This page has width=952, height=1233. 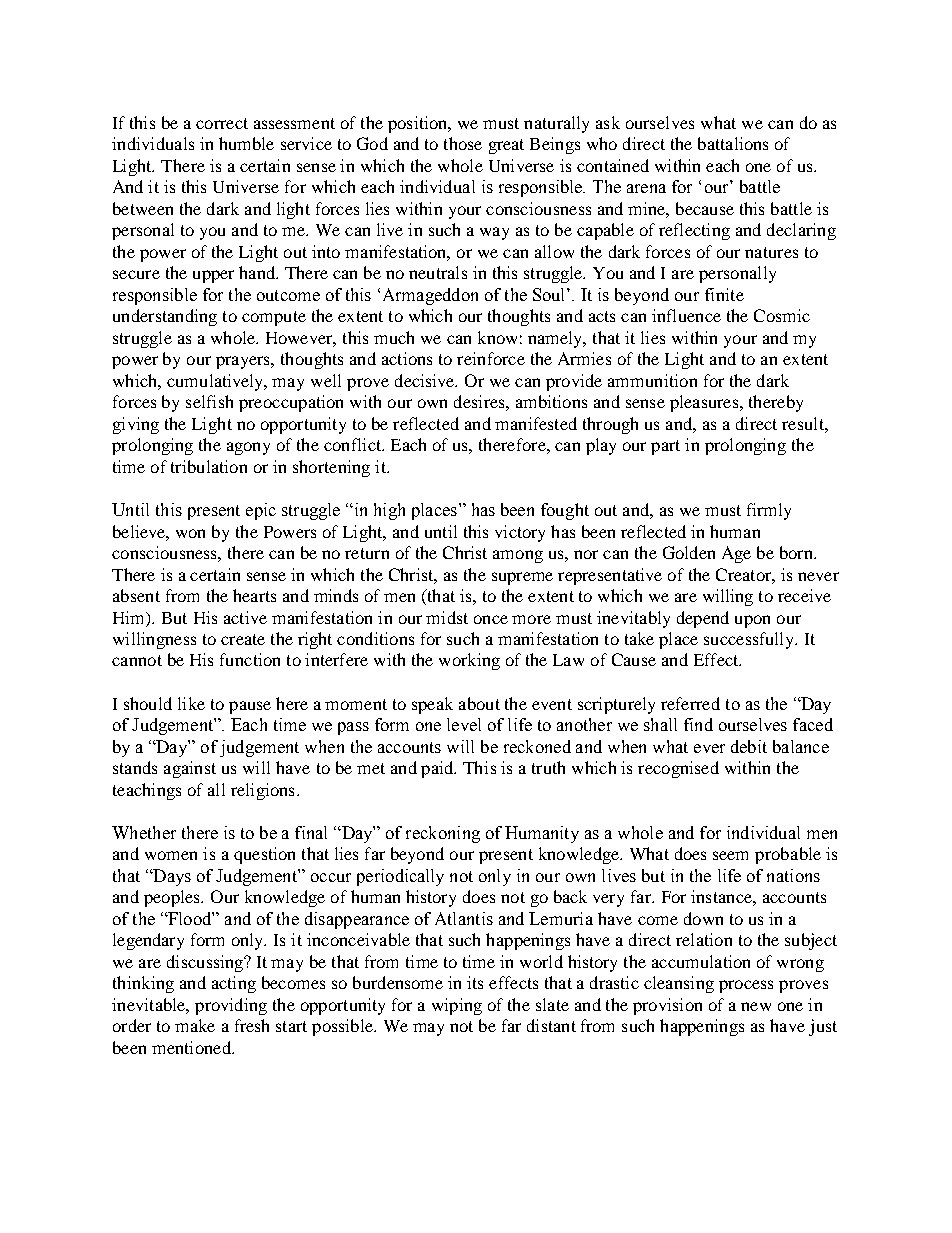 I want to click on make, so click(x=195, y=1025).
